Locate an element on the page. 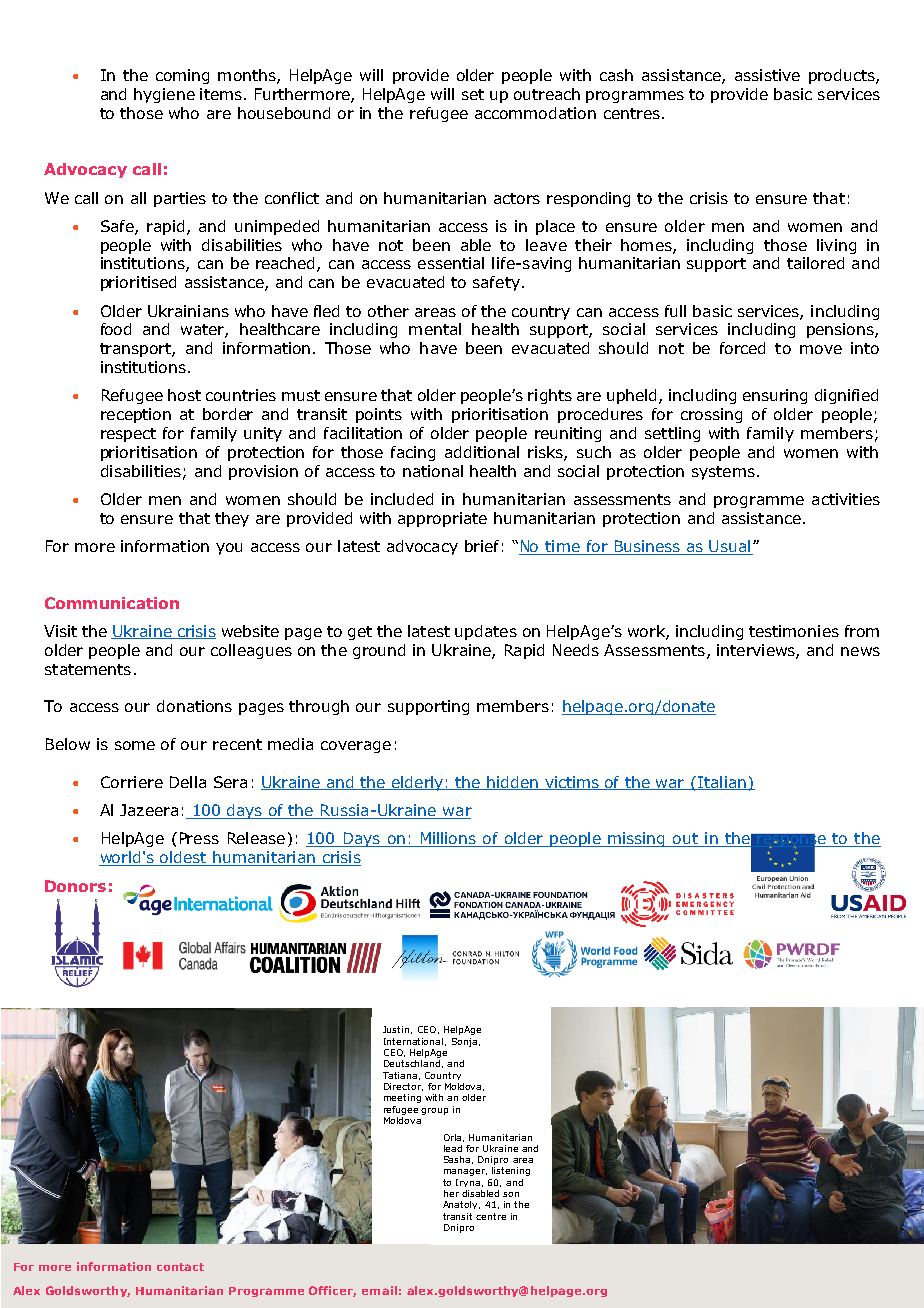 This page has width=924, height=1308. additional is located at coordinates (482, 452).
